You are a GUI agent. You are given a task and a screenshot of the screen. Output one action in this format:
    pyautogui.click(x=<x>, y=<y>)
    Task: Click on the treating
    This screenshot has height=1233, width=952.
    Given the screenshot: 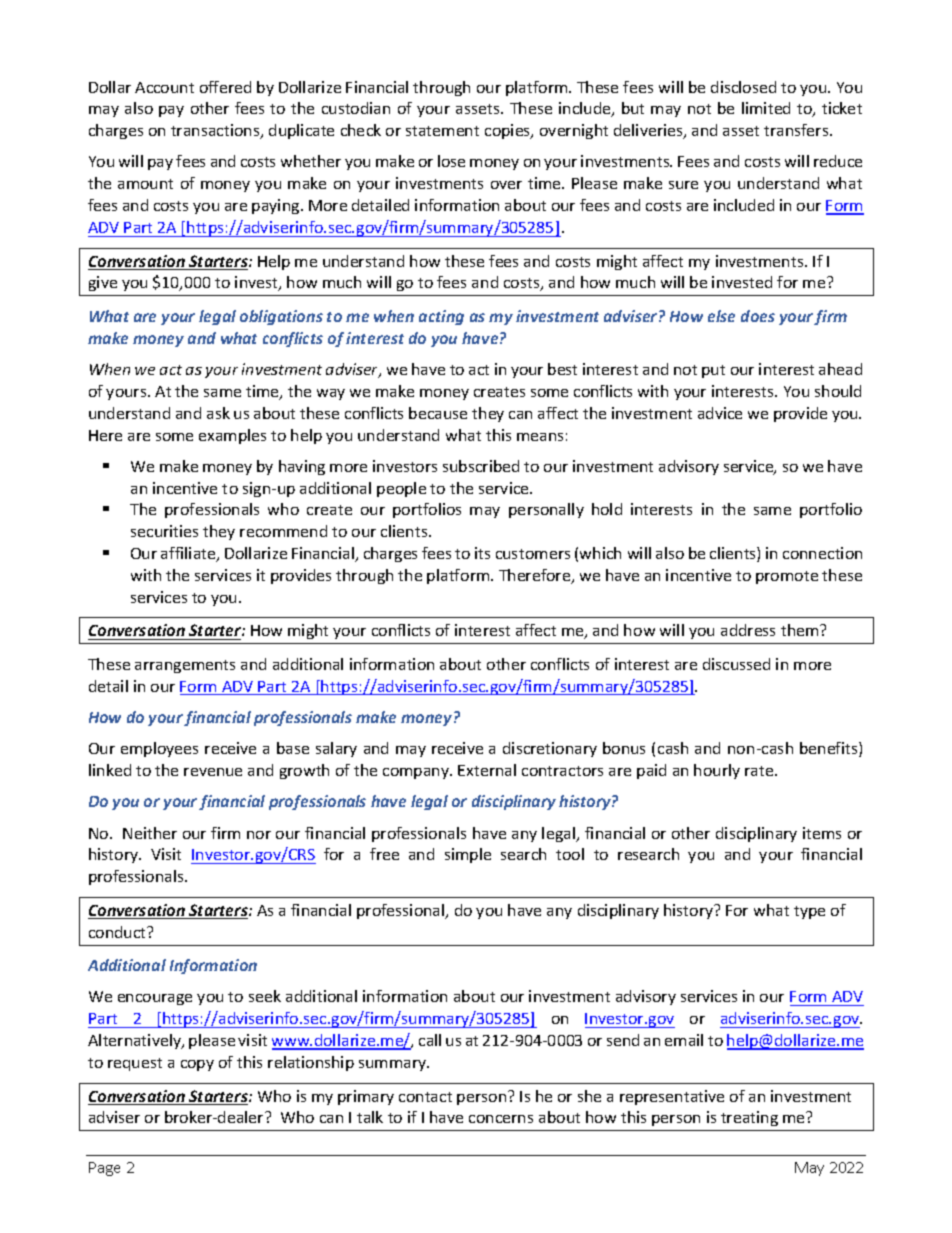 What is the action you would take?
    pyautogui.click(x=749, y=1118)
